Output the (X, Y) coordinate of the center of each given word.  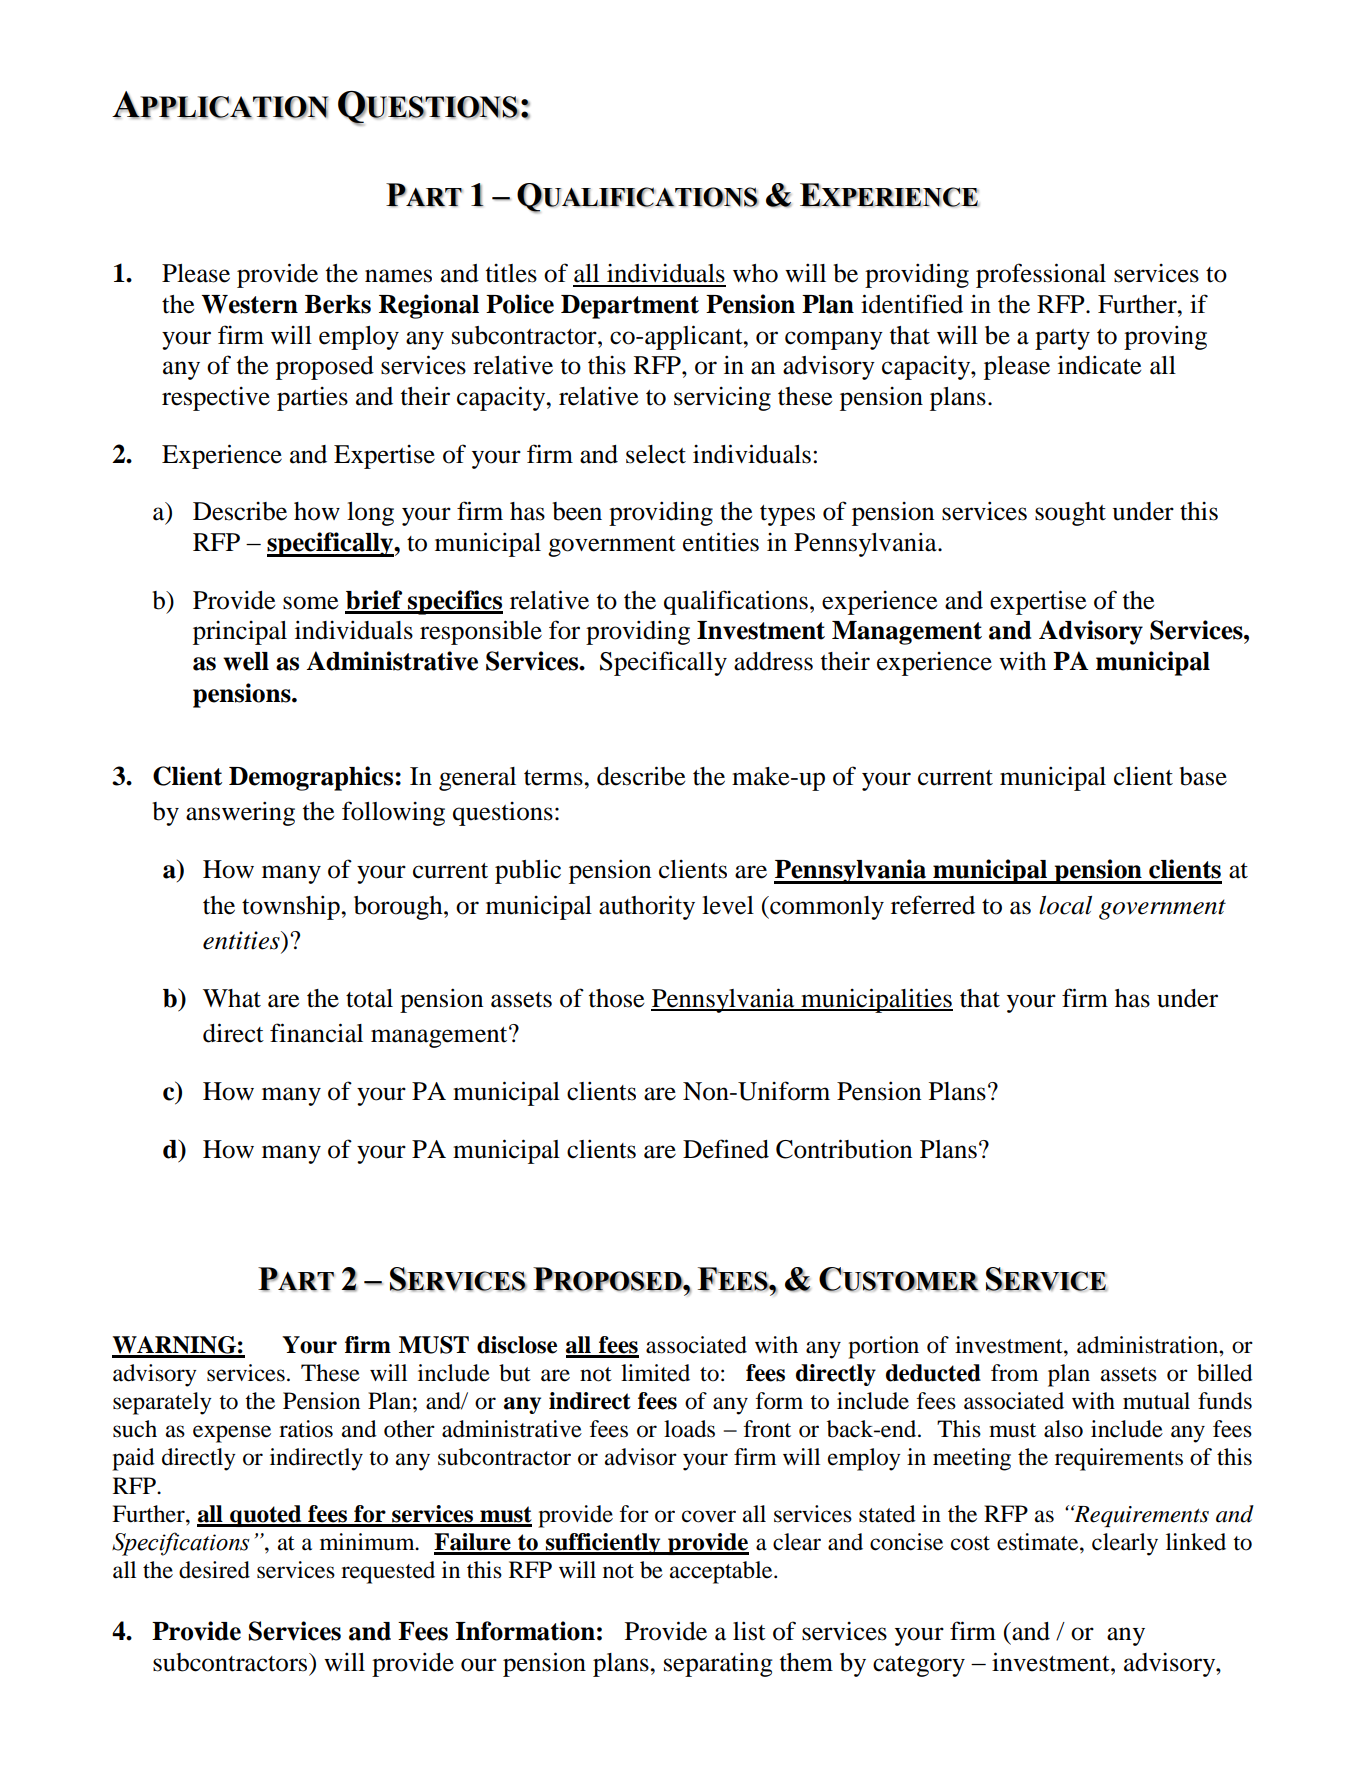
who (755, 273)
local (1065, 905)
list (749, 1631)
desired (214, 1570)
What (232, 998)
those (616, 998)
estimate (1039, 1542)
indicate (1099, 365)
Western (249, 304)
